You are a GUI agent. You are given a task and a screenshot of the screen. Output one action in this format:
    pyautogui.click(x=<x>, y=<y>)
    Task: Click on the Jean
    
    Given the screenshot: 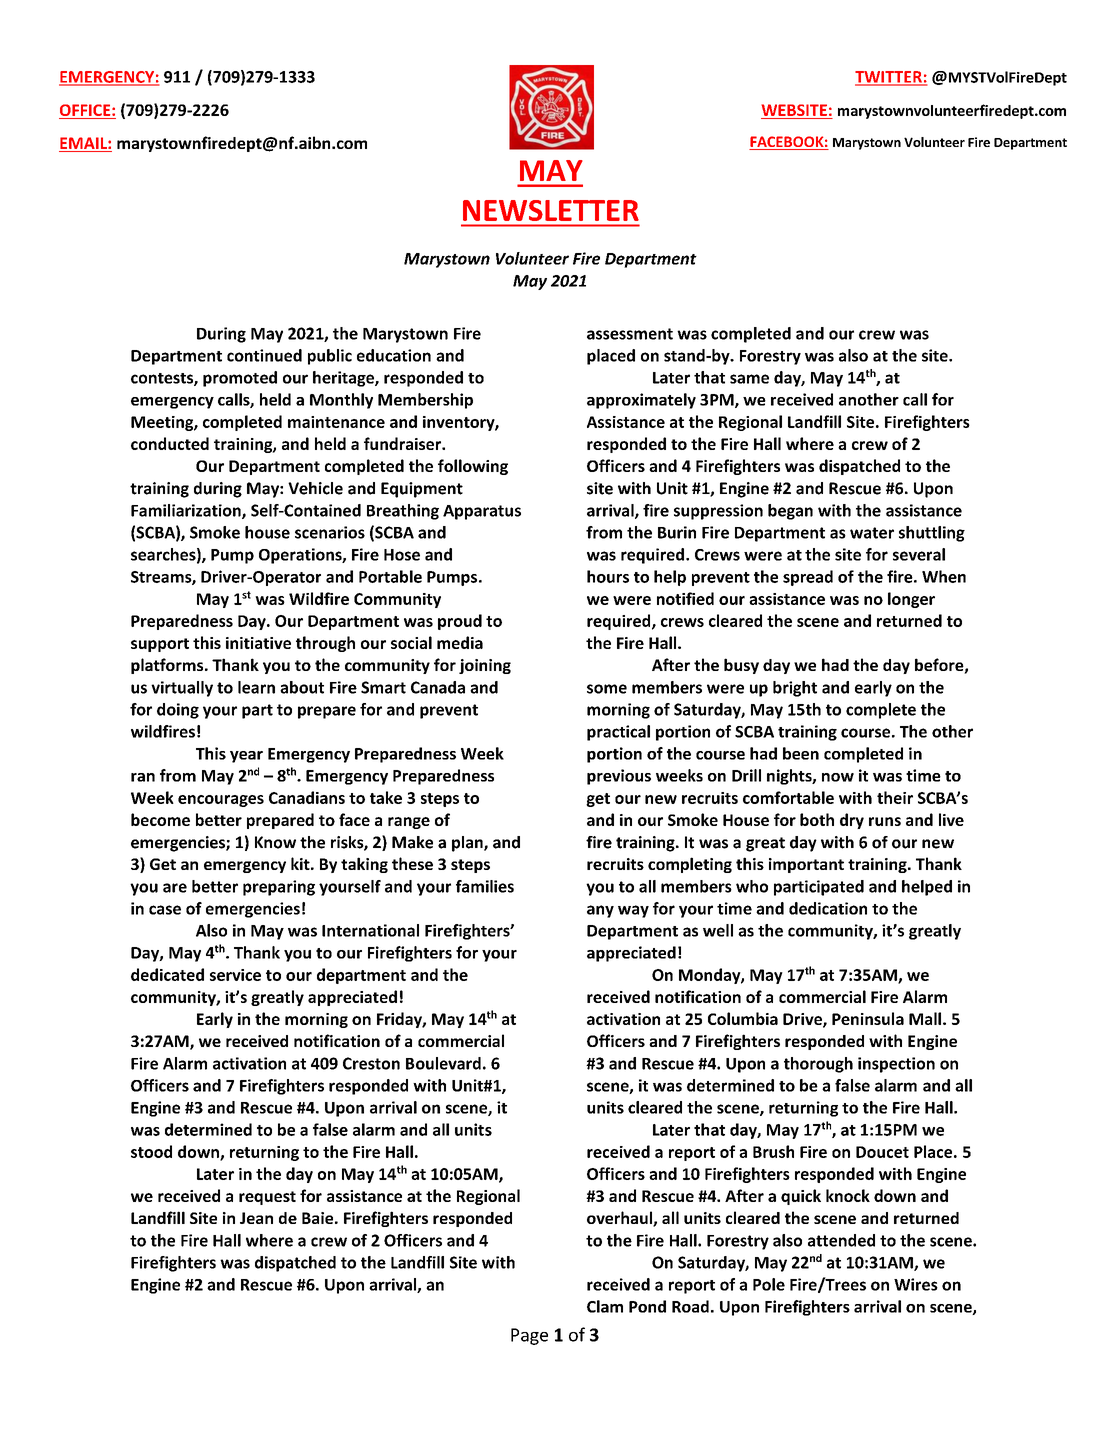 What is the action you would take?
    pyautogui.click(x=256, y=1218)
